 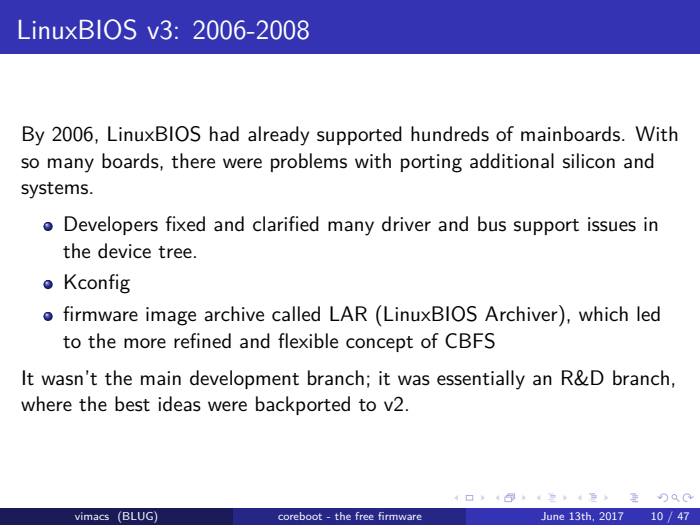 I want to click on backported, so click(x=303, y=405).
